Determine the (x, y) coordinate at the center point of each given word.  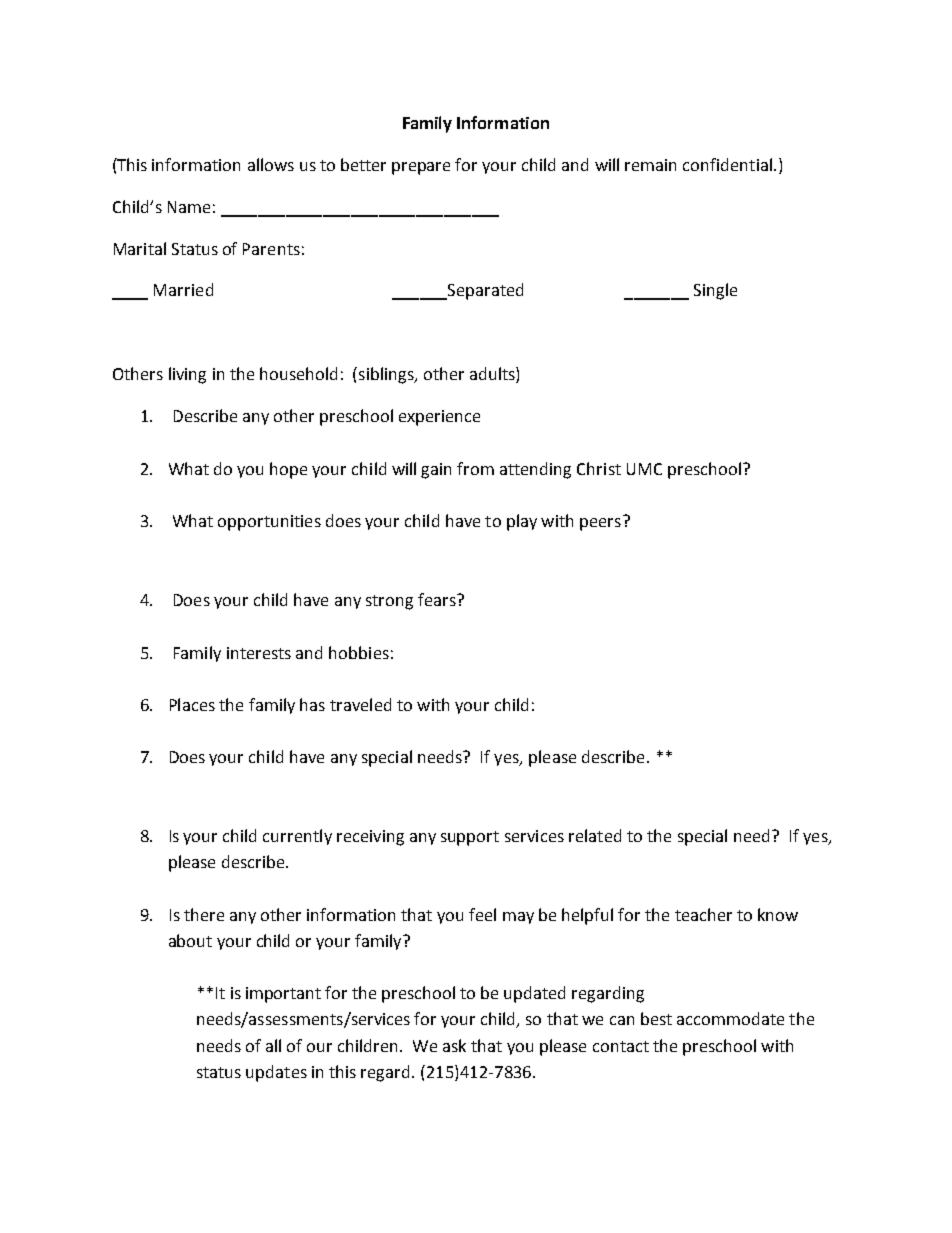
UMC (644, 469)
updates (276, 1073)
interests (259, 653)
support (470, 838)
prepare (421, 168)
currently (297, 837)
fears (438, 599)
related (595, 835)
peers (600, 524)
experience (439, 418)
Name (189, 207)
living (187, 375)
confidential (727, 164)
